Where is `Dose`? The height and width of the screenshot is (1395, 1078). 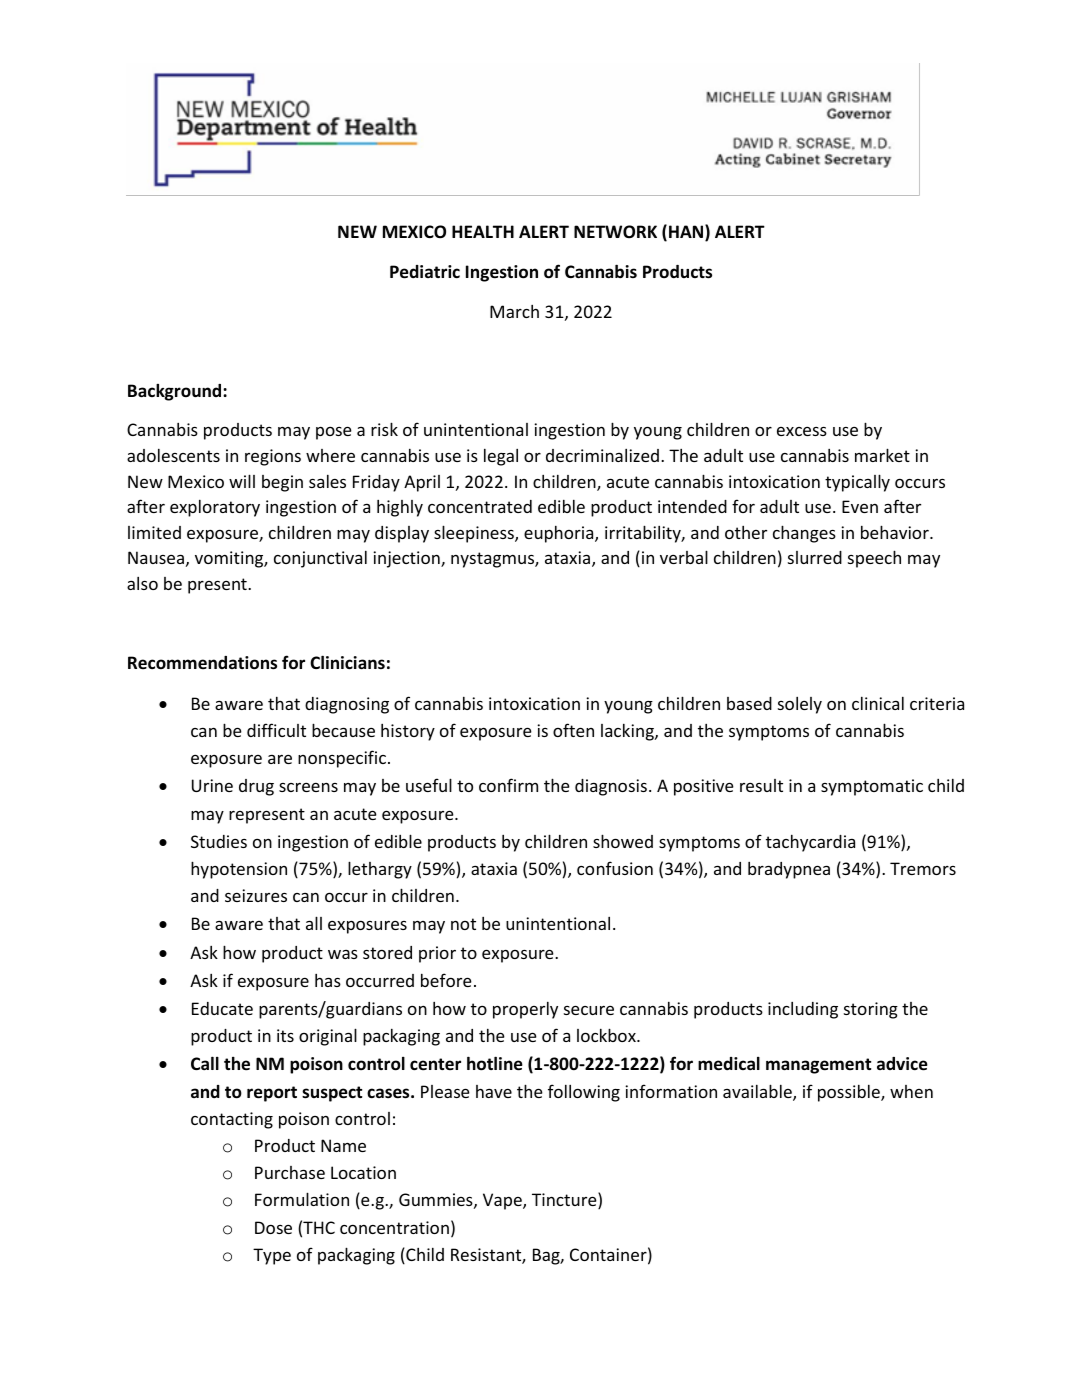
Dose is located at coordinates (273, 1227).
